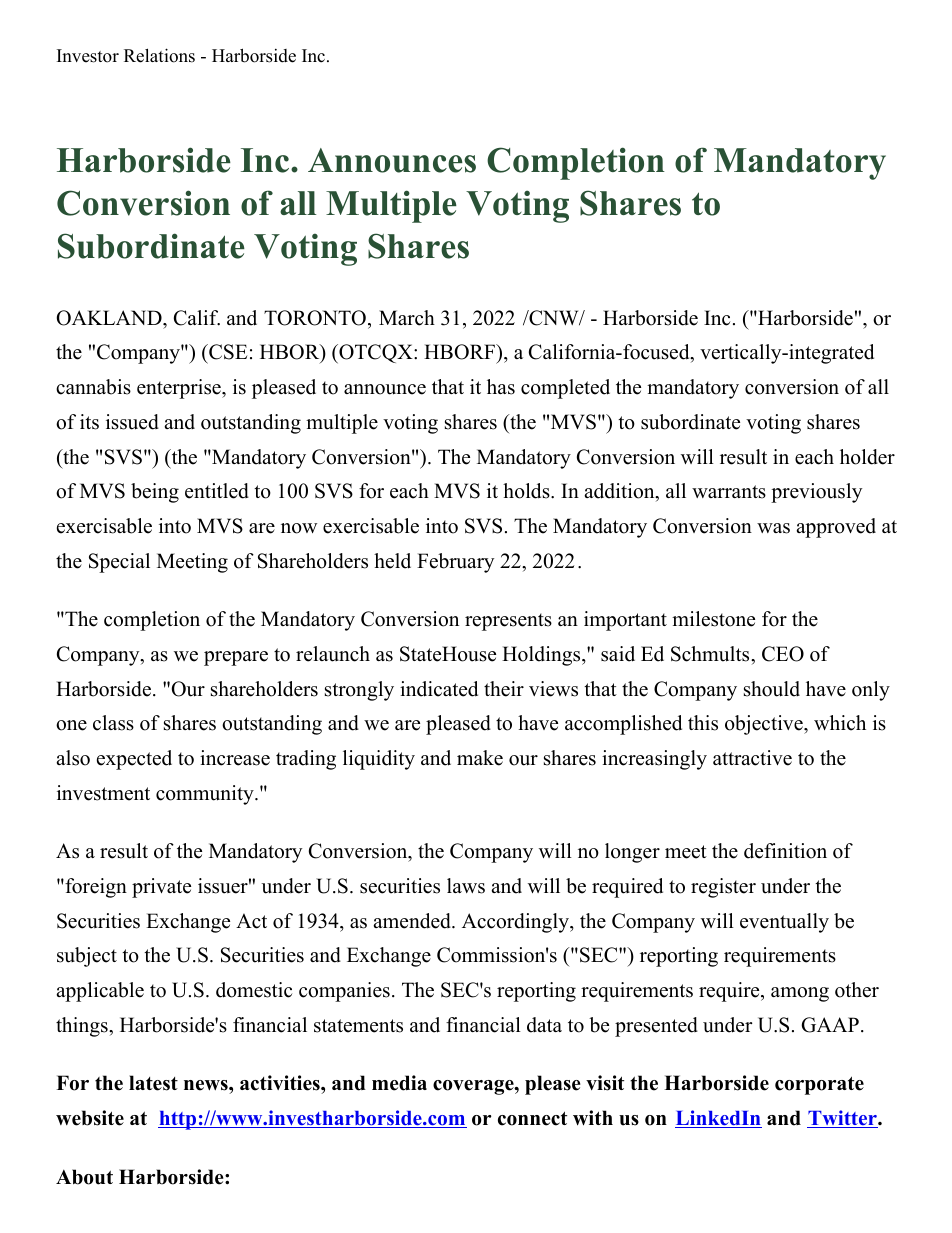 The height and width of the page is (1233, 952). Describe the element at coordinates (159, 55) in the page. I see `Relations` at that location.
